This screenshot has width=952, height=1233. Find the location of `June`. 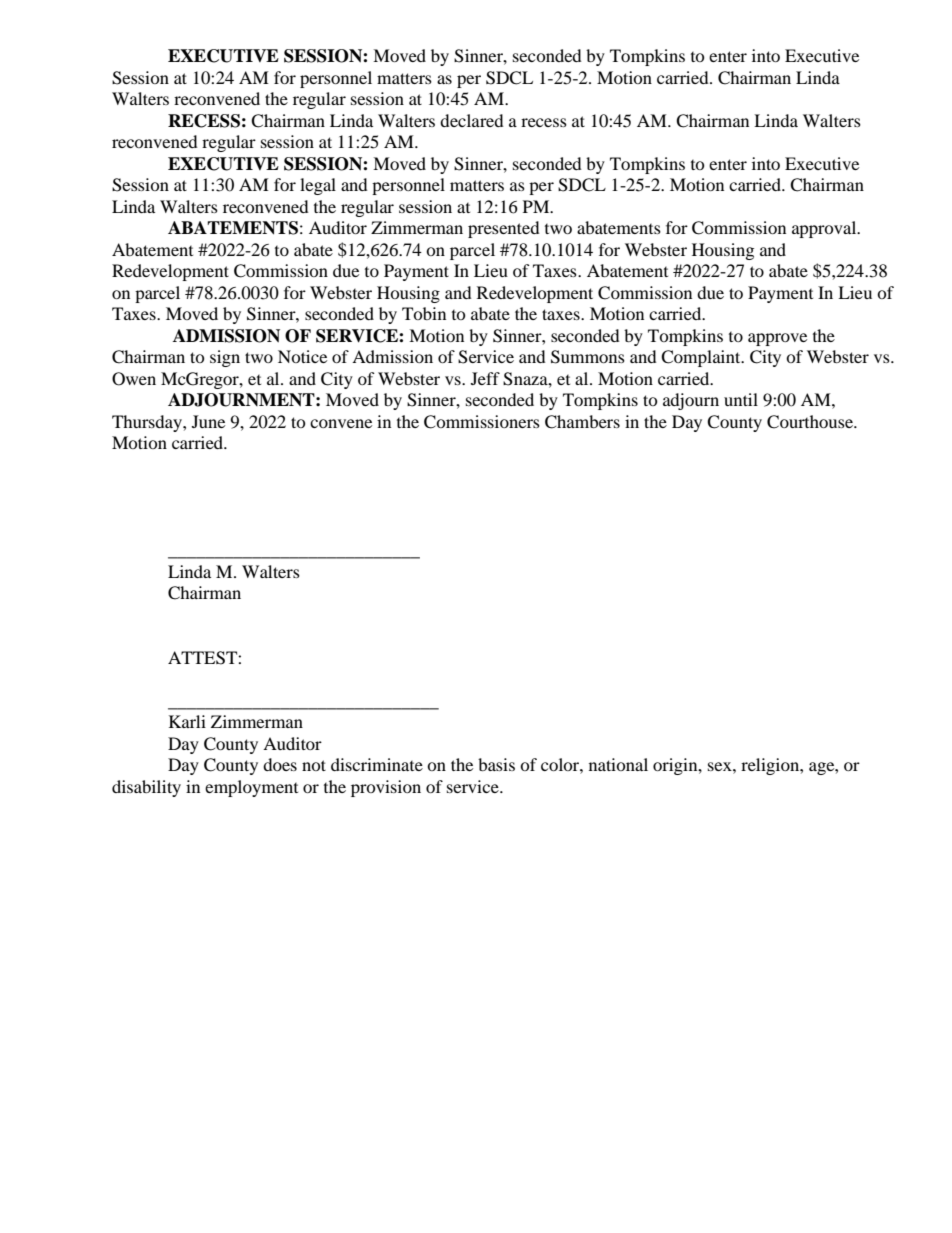

June is located at coordinates (208, 421).
